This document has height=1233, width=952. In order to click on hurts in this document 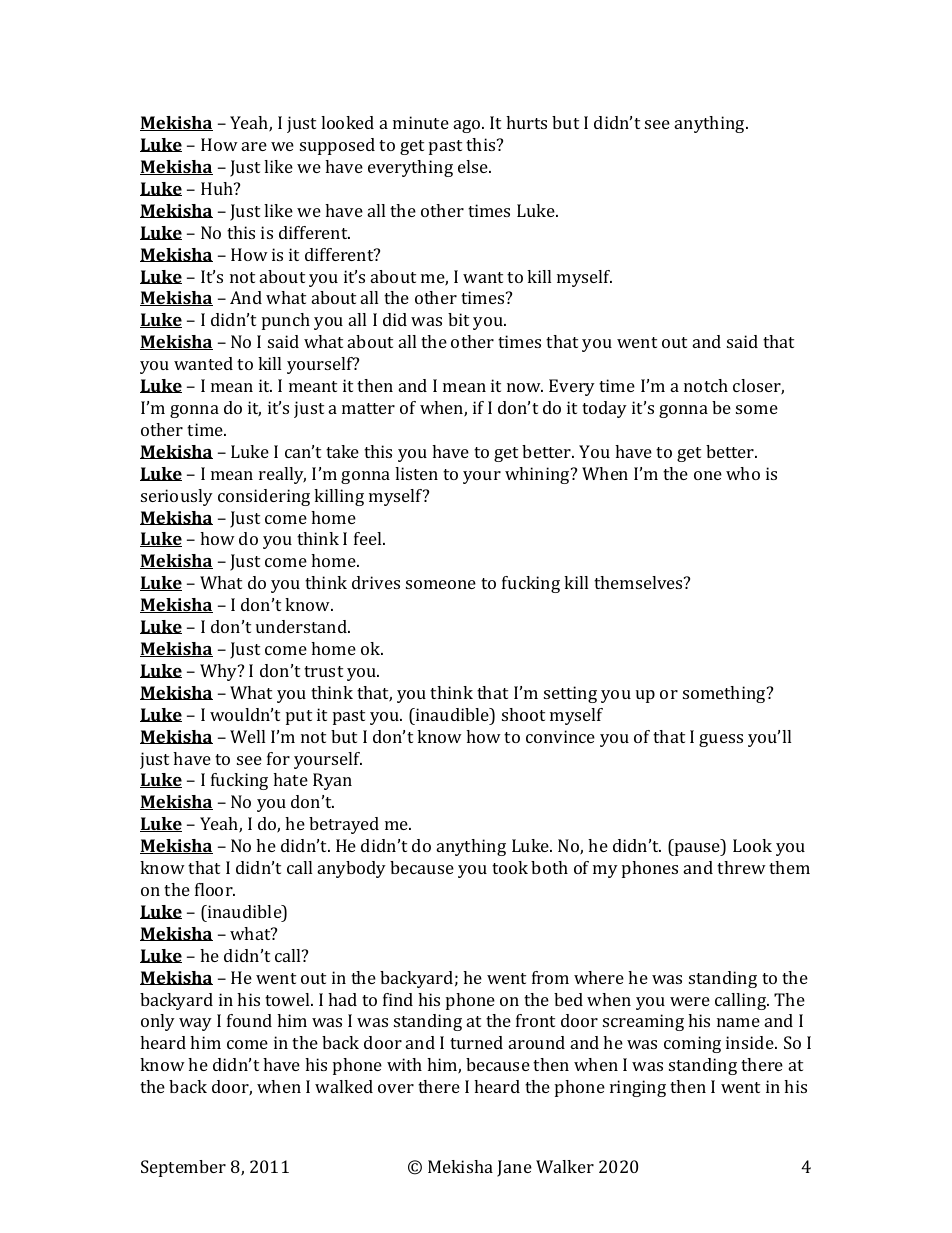, I will do `click(526, 122)`.
